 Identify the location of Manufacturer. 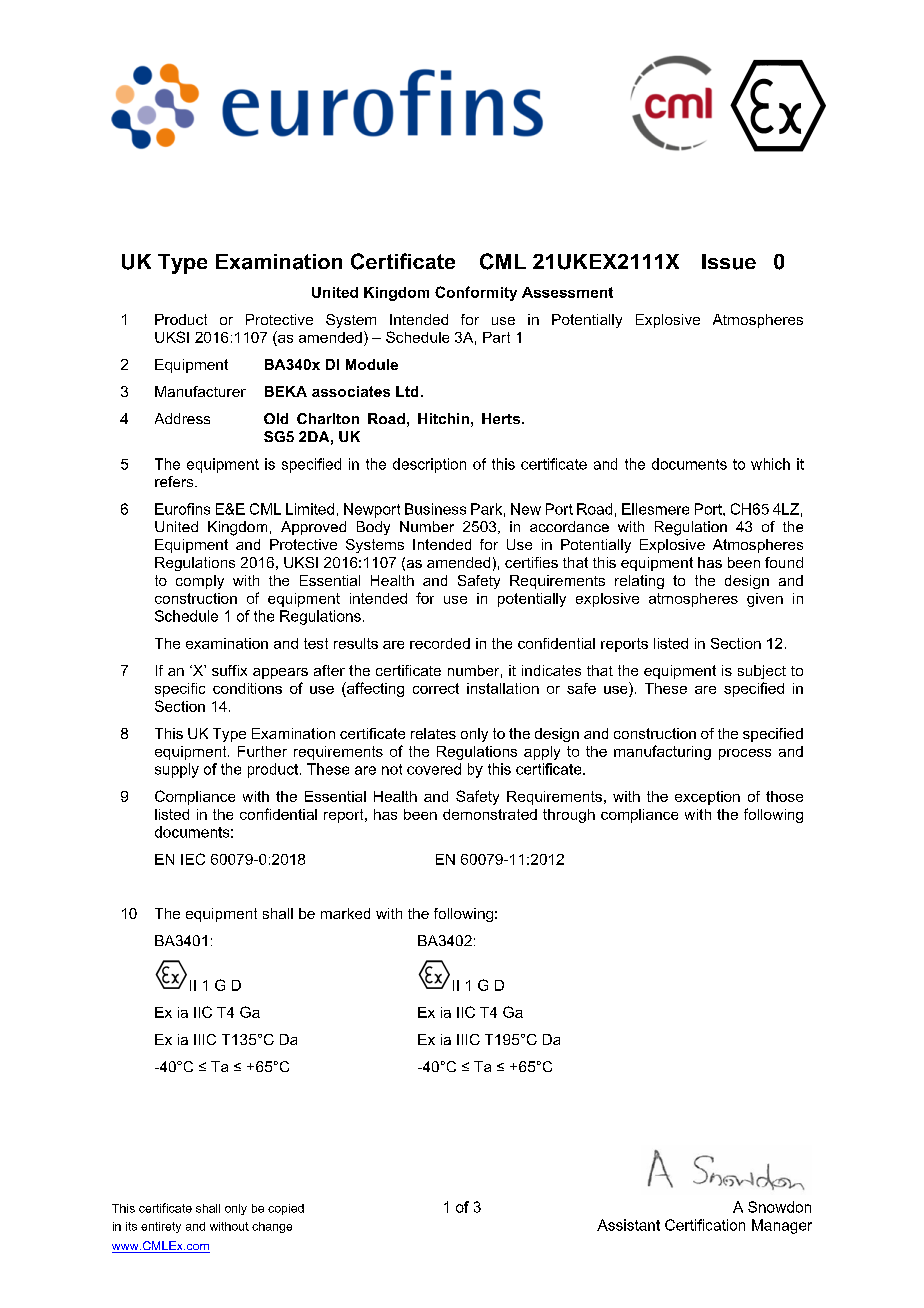
(200, 391).
